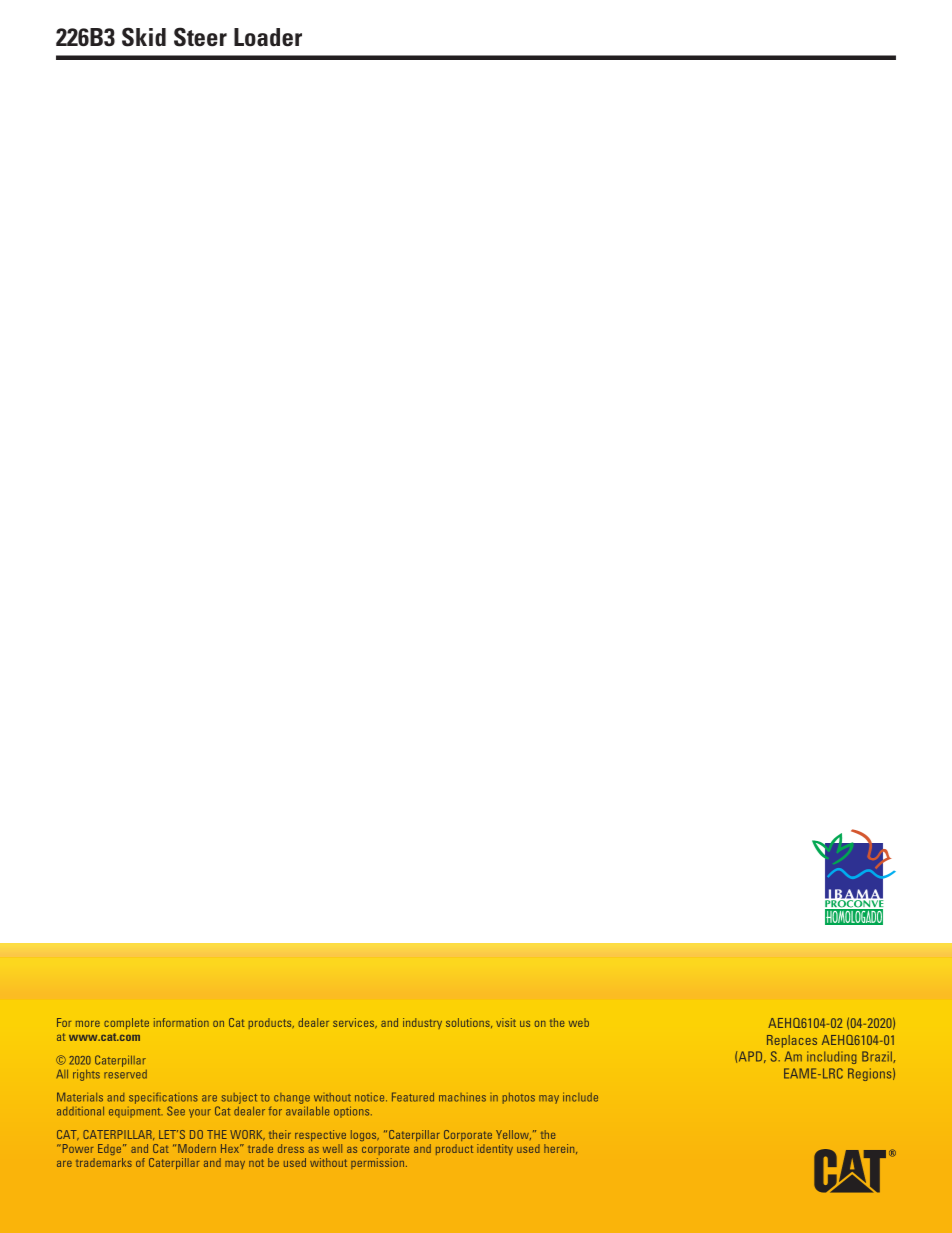 The image size is (952, 1233). Describe the element at coordinates (176, 1111) in the page. I see `See` at that location.
